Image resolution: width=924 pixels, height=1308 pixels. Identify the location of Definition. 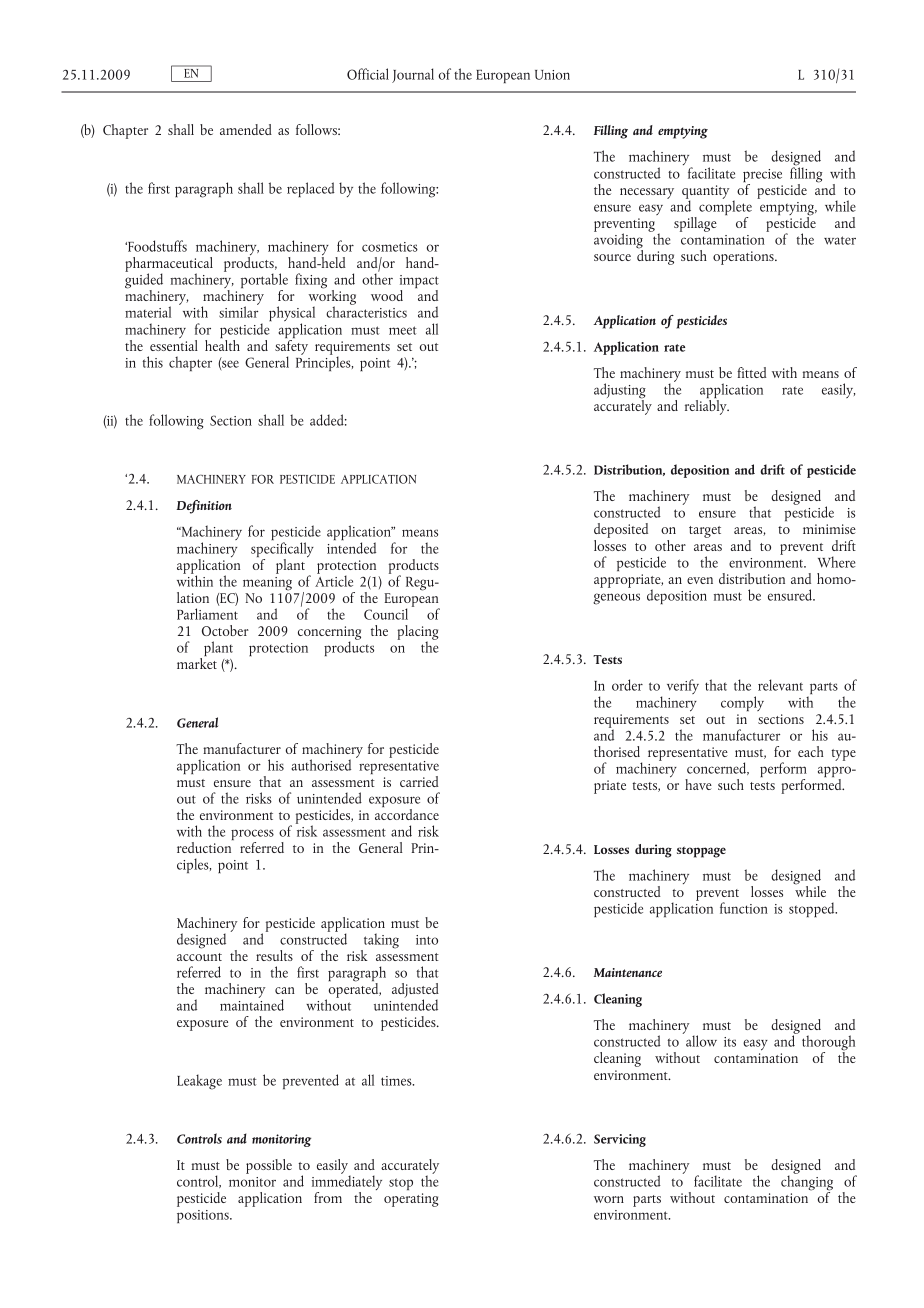
(204, 507).
